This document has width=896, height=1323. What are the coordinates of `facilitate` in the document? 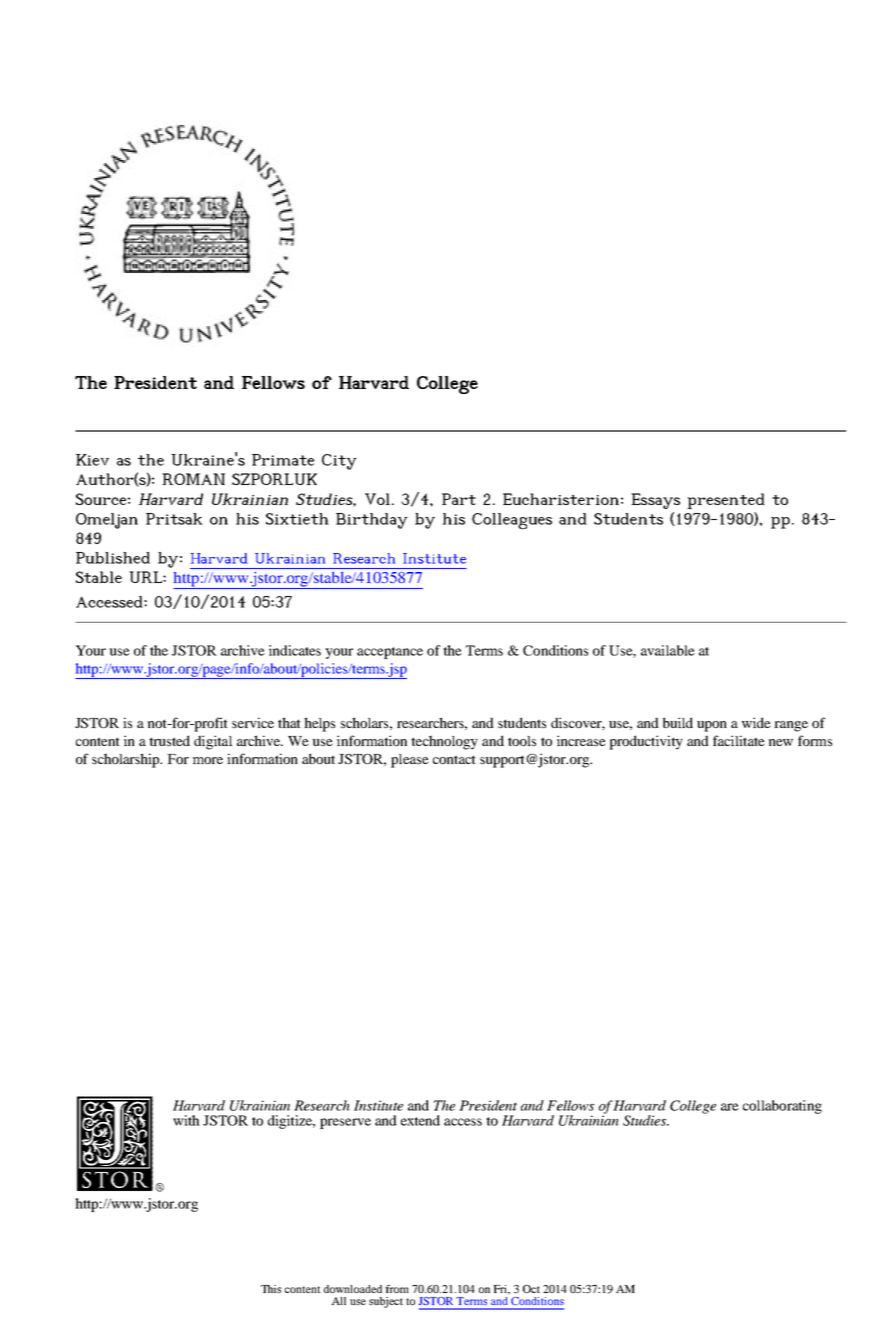 It's located at (739, 740).
